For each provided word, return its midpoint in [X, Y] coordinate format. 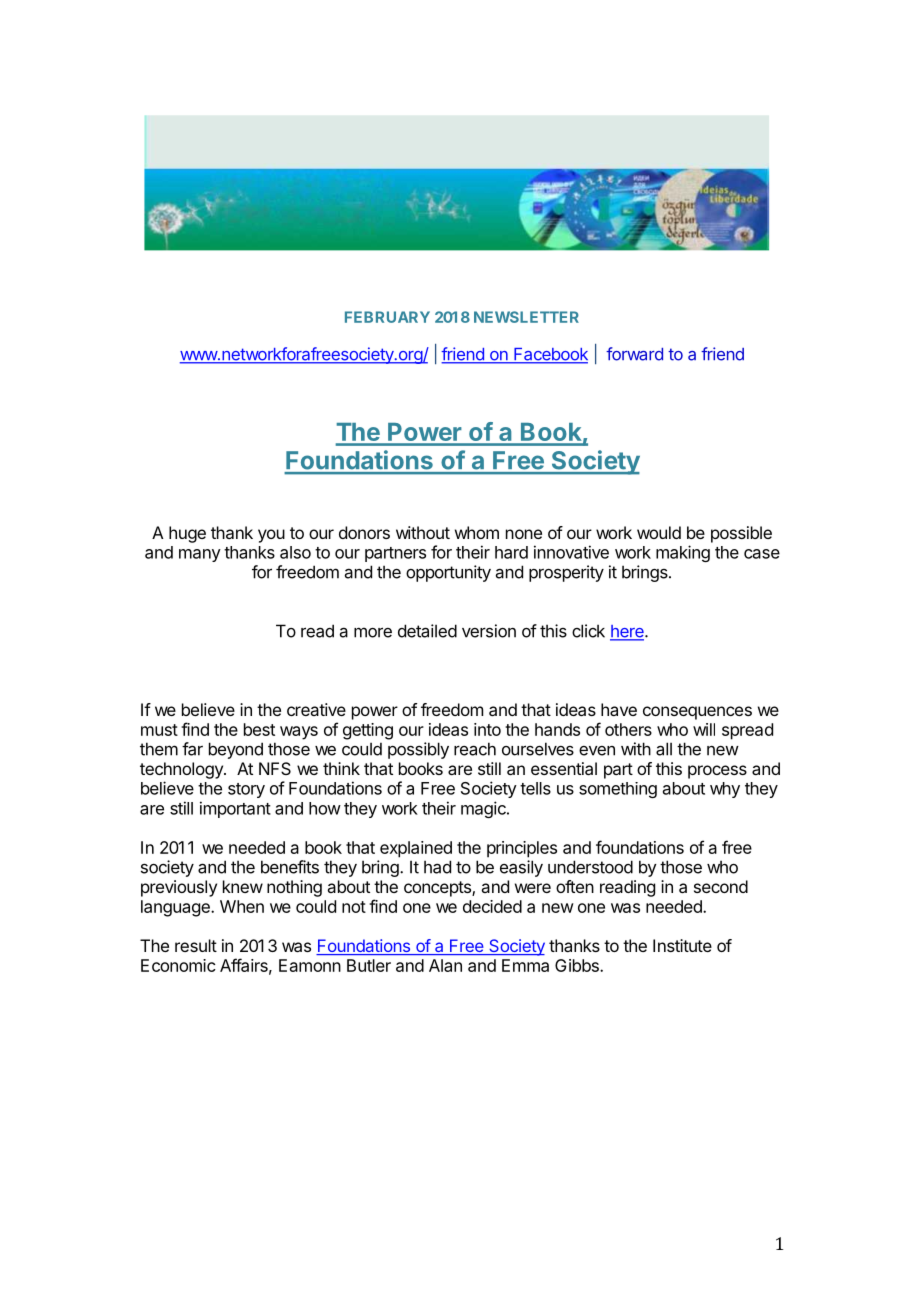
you [271, 536]
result [196, 945]
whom [477, 532]
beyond [236, 750]
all [664, 749]
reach [475, 749]
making [683, 553]
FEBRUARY [387, 317]
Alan [445, 965]
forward [634, 354]
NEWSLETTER [526, 317]
